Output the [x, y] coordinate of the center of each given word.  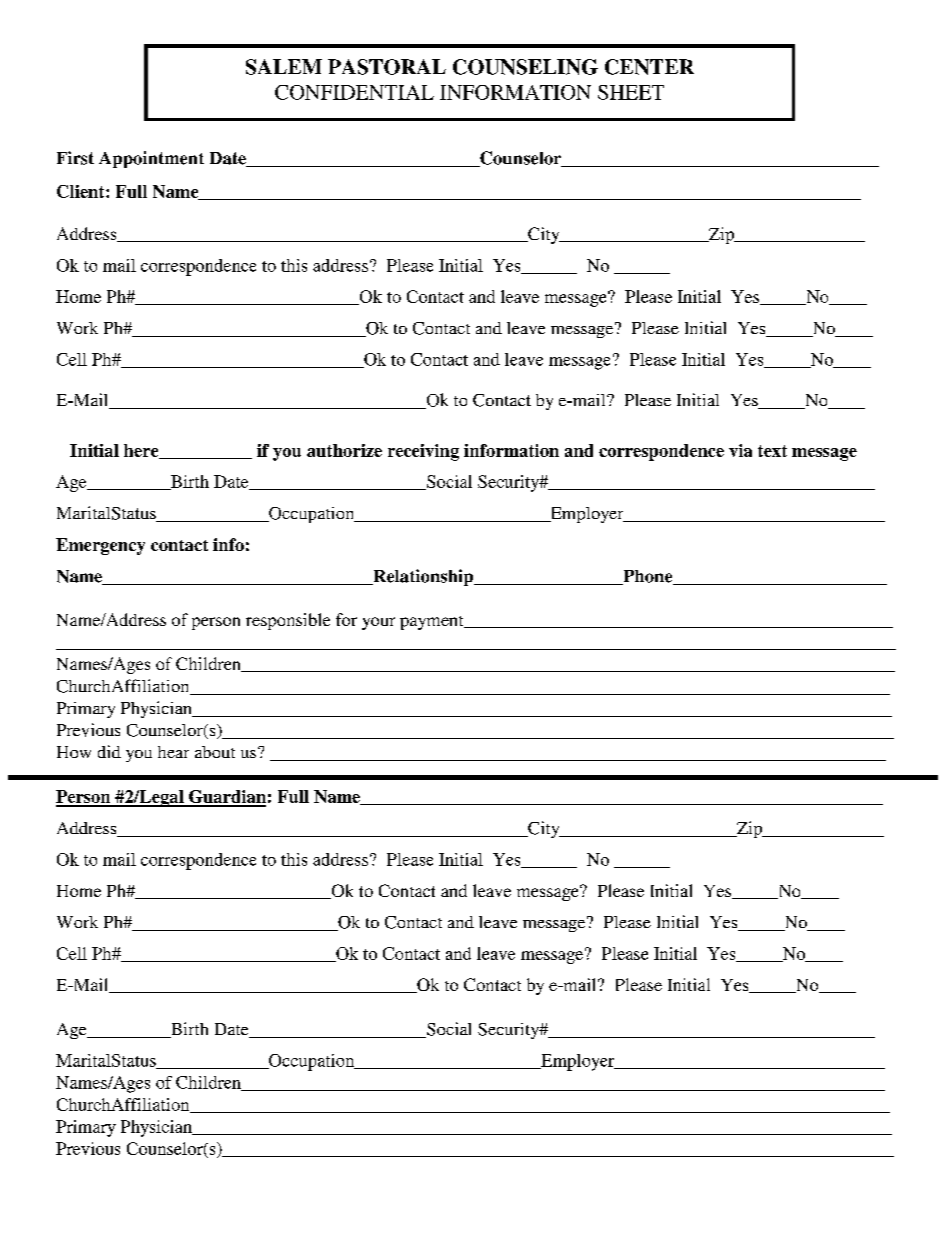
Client [82, 191]
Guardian [226, 798]
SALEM [284, 67]
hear [173, 752]
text [772, 451]
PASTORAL [387, 67]
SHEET [631, 92]
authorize [344, 450]
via [740, 450]
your [378, 623]
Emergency [100, 546]
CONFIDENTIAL [354, 92]
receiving [423, 452]
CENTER [649, 67]
